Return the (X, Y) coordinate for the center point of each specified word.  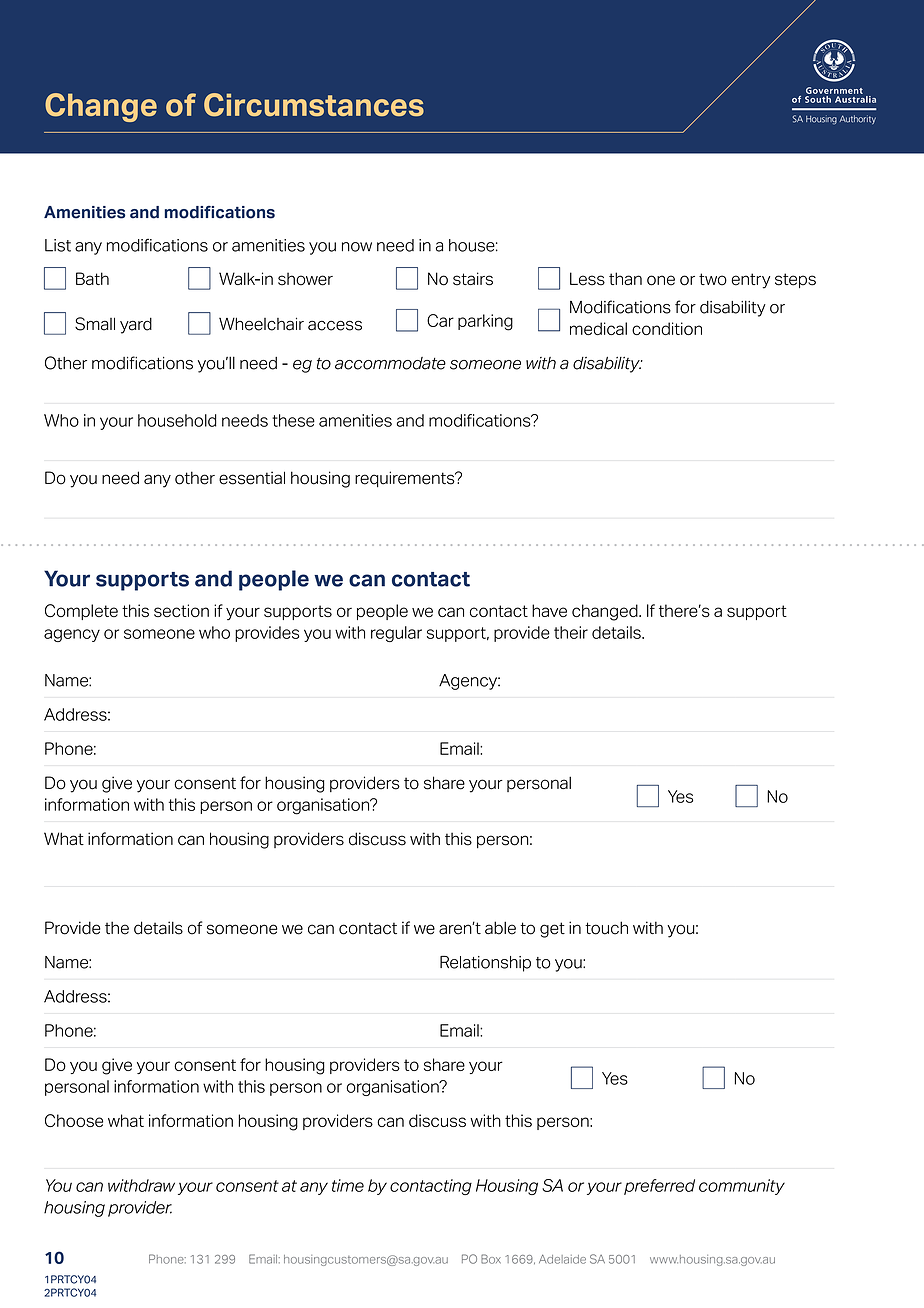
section (181, 610)
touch (606, 928)
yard (136, 325)
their (571, 632)
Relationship (485, 964)
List (58, 245)
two (713, 279)
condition (667, 328)
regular (396, 634)
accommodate (390, 363)
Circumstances (314, 105)
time (348, 1185)
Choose (74, 1120)
